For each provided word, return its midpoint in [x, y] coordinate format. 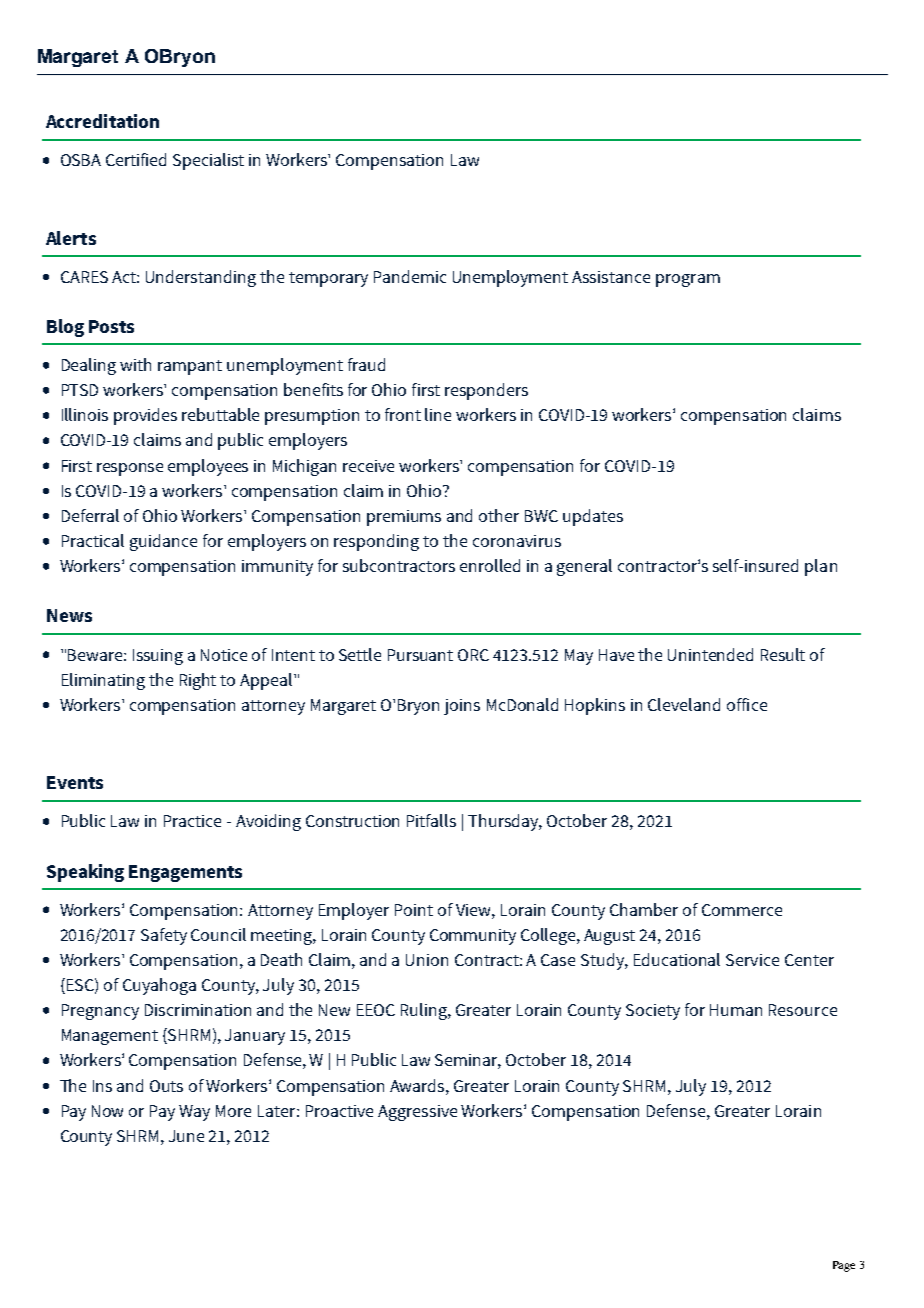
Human [736, 1010]
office [747, 704]
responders [486, 391]
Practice [192, 821]
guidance [163, 542]
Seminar [468, 1061]
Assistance [611, 277]
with [135, 364]
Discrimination [198, 1010]
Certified [136, 159]
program [688, 280]
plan [821, 567]
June [186, 1136]
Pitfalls [431, 820]
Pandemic [410, 276]
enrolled [490, 565]
